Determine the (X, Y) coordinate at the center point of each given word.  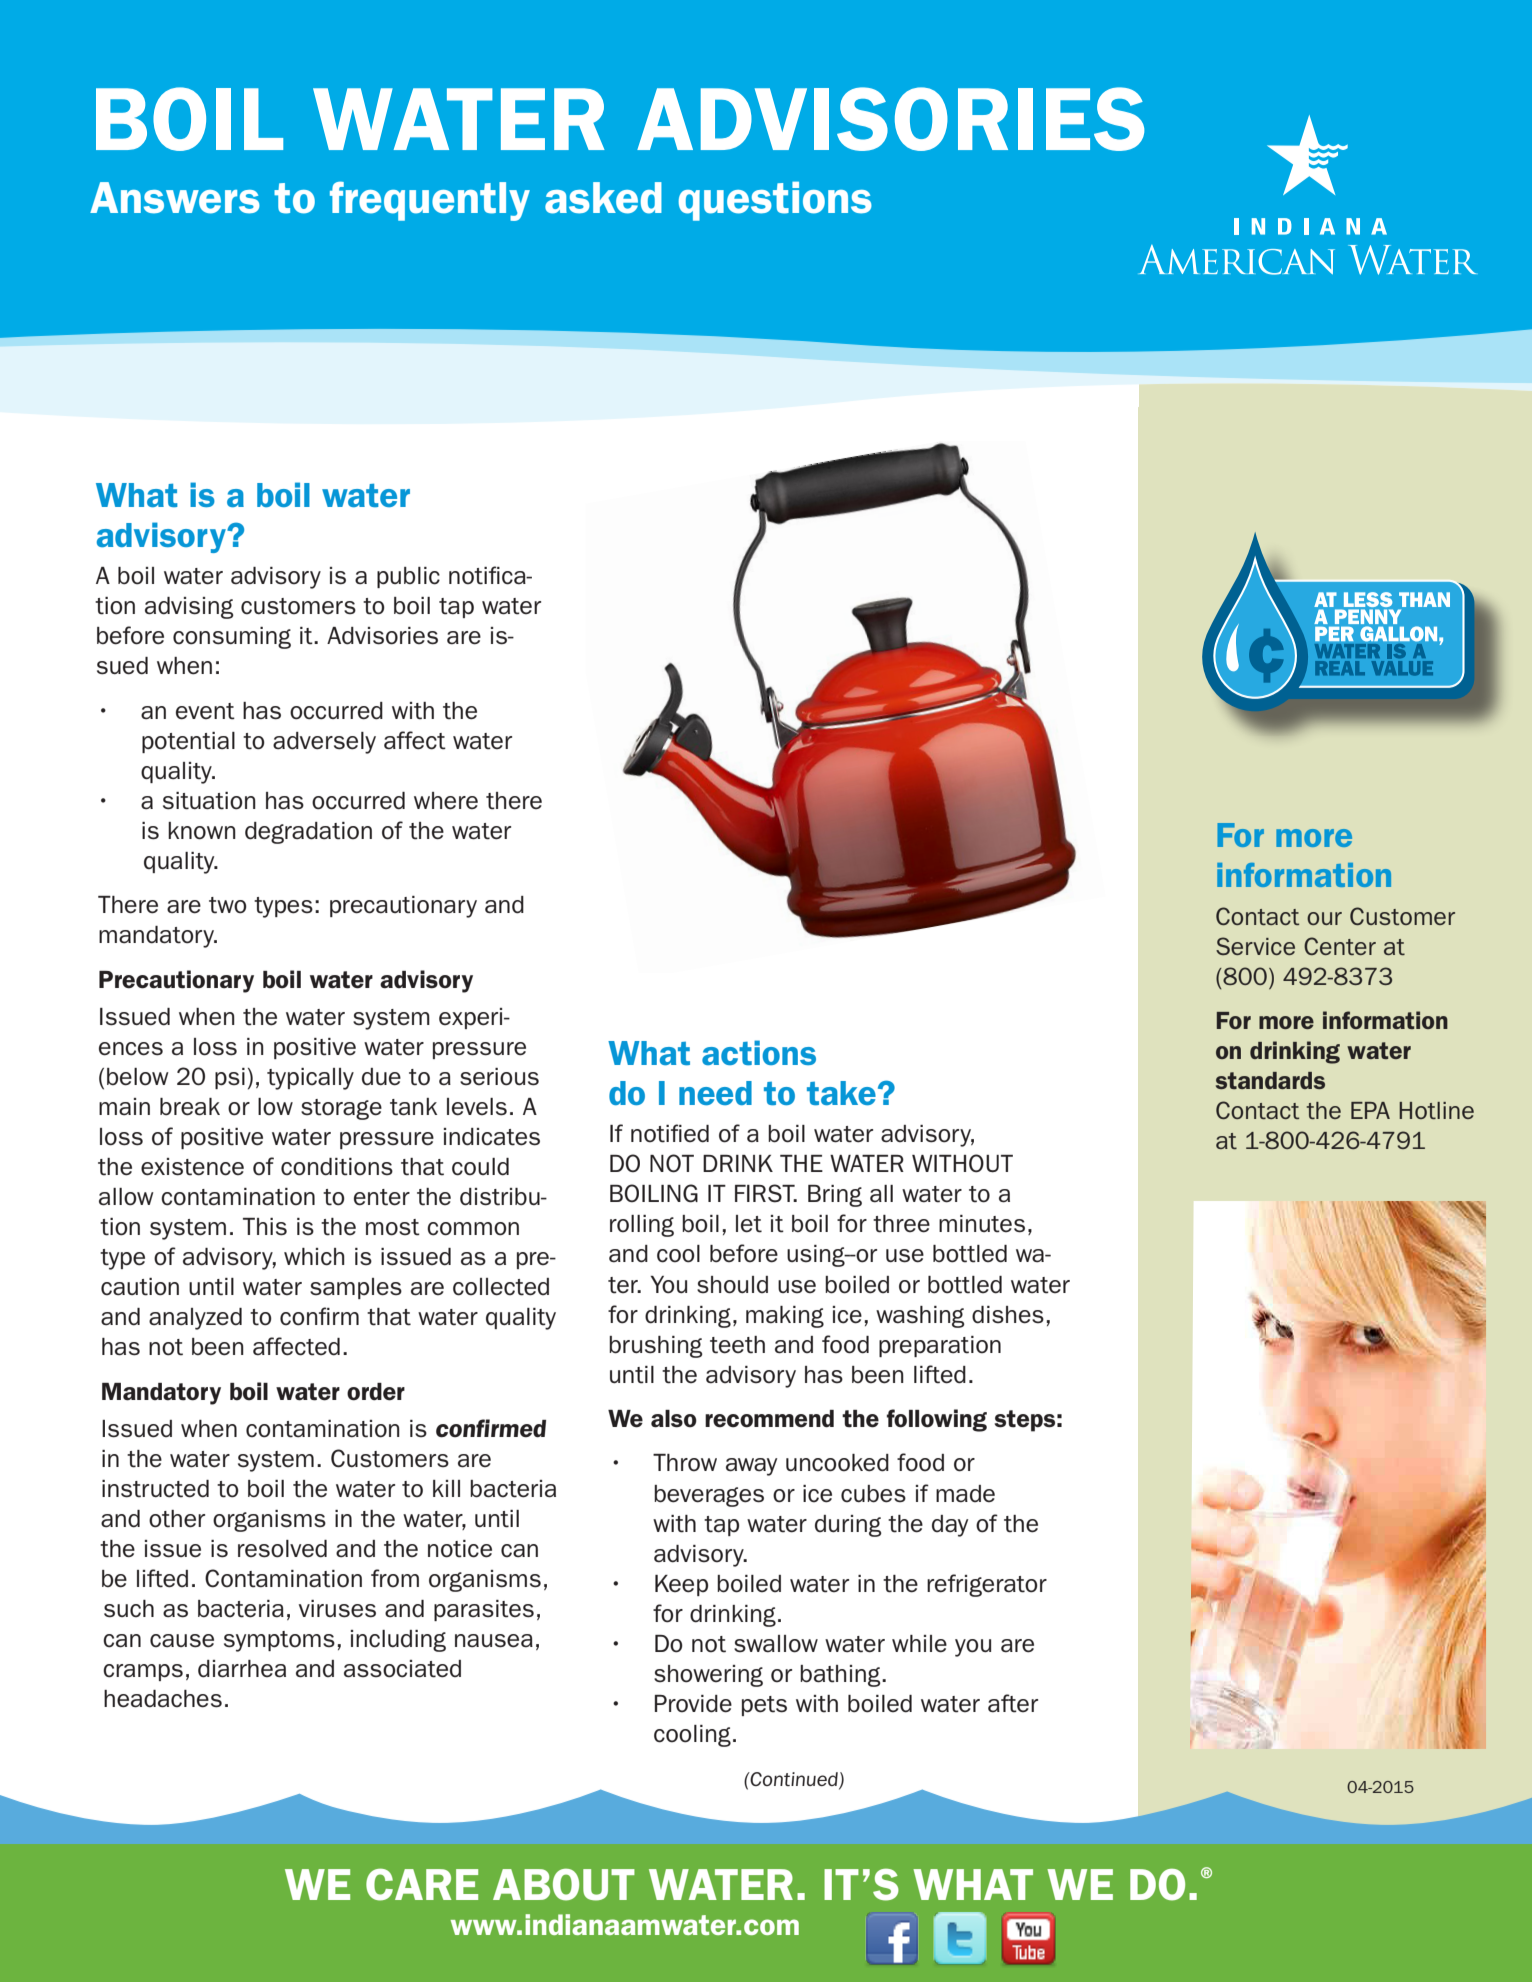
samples (356, 1288)
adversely (324, 743)
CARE (422, 1884)
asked (603, 198)
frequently (430, 201)
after (1013, 1703)
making (785, 1317)
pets (764, 1706)
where (446, 801)
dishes (1008, 1315)
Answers (175, 198)
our (1324, 918)
